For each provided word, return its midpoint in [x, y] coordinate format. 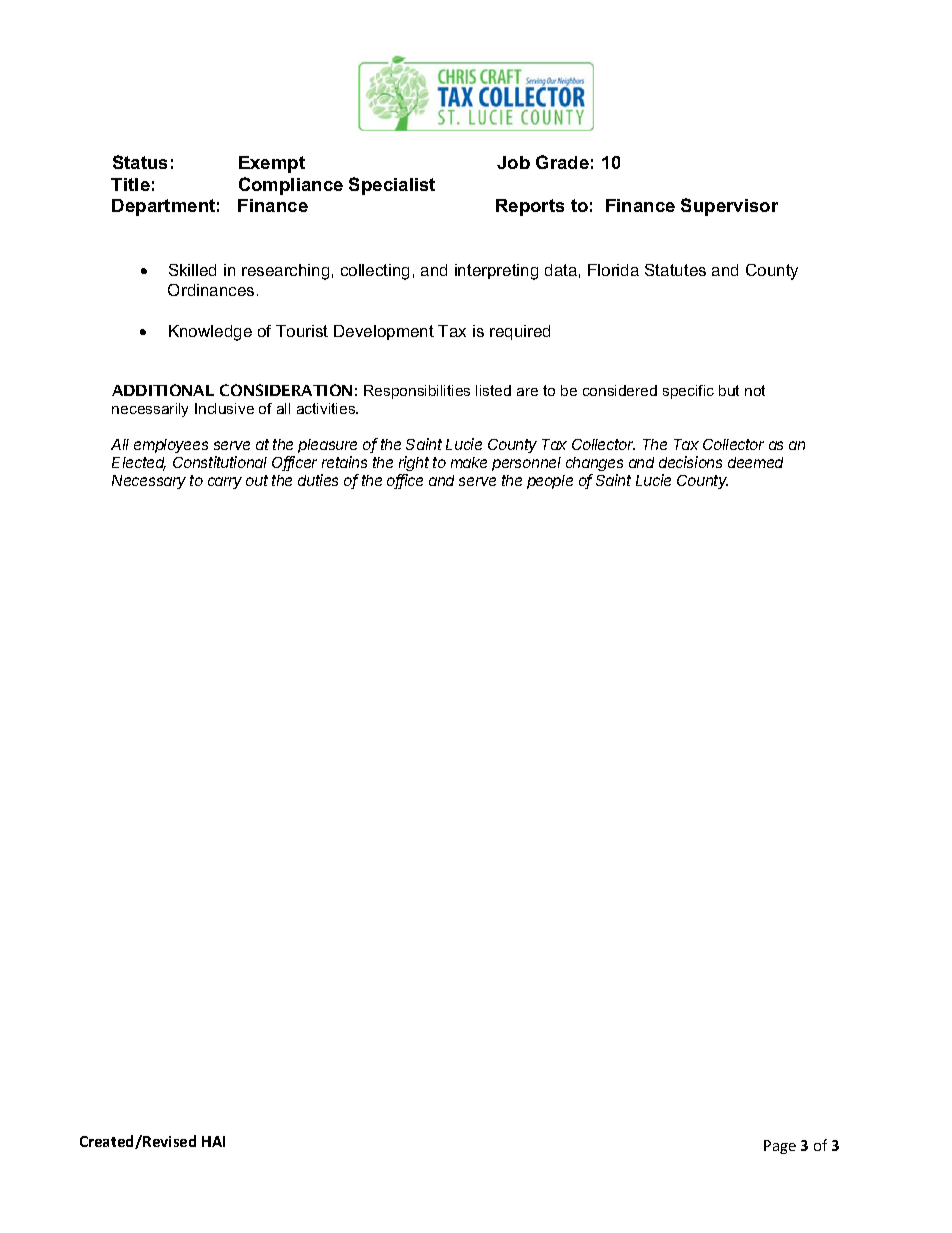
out [257, 480]
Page [780, 1147]
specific [688, 392]
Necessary [149, 482]
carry [225, 483]
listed [493, 390]
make [469, 462]
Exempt [272, 164]
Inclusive [224, 408]
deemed [755, 462]
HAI [213, 1141]
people [550, 482]
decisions [690, 462]
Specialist [392, 186]
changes [594, 464]
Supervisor [729, 207]
